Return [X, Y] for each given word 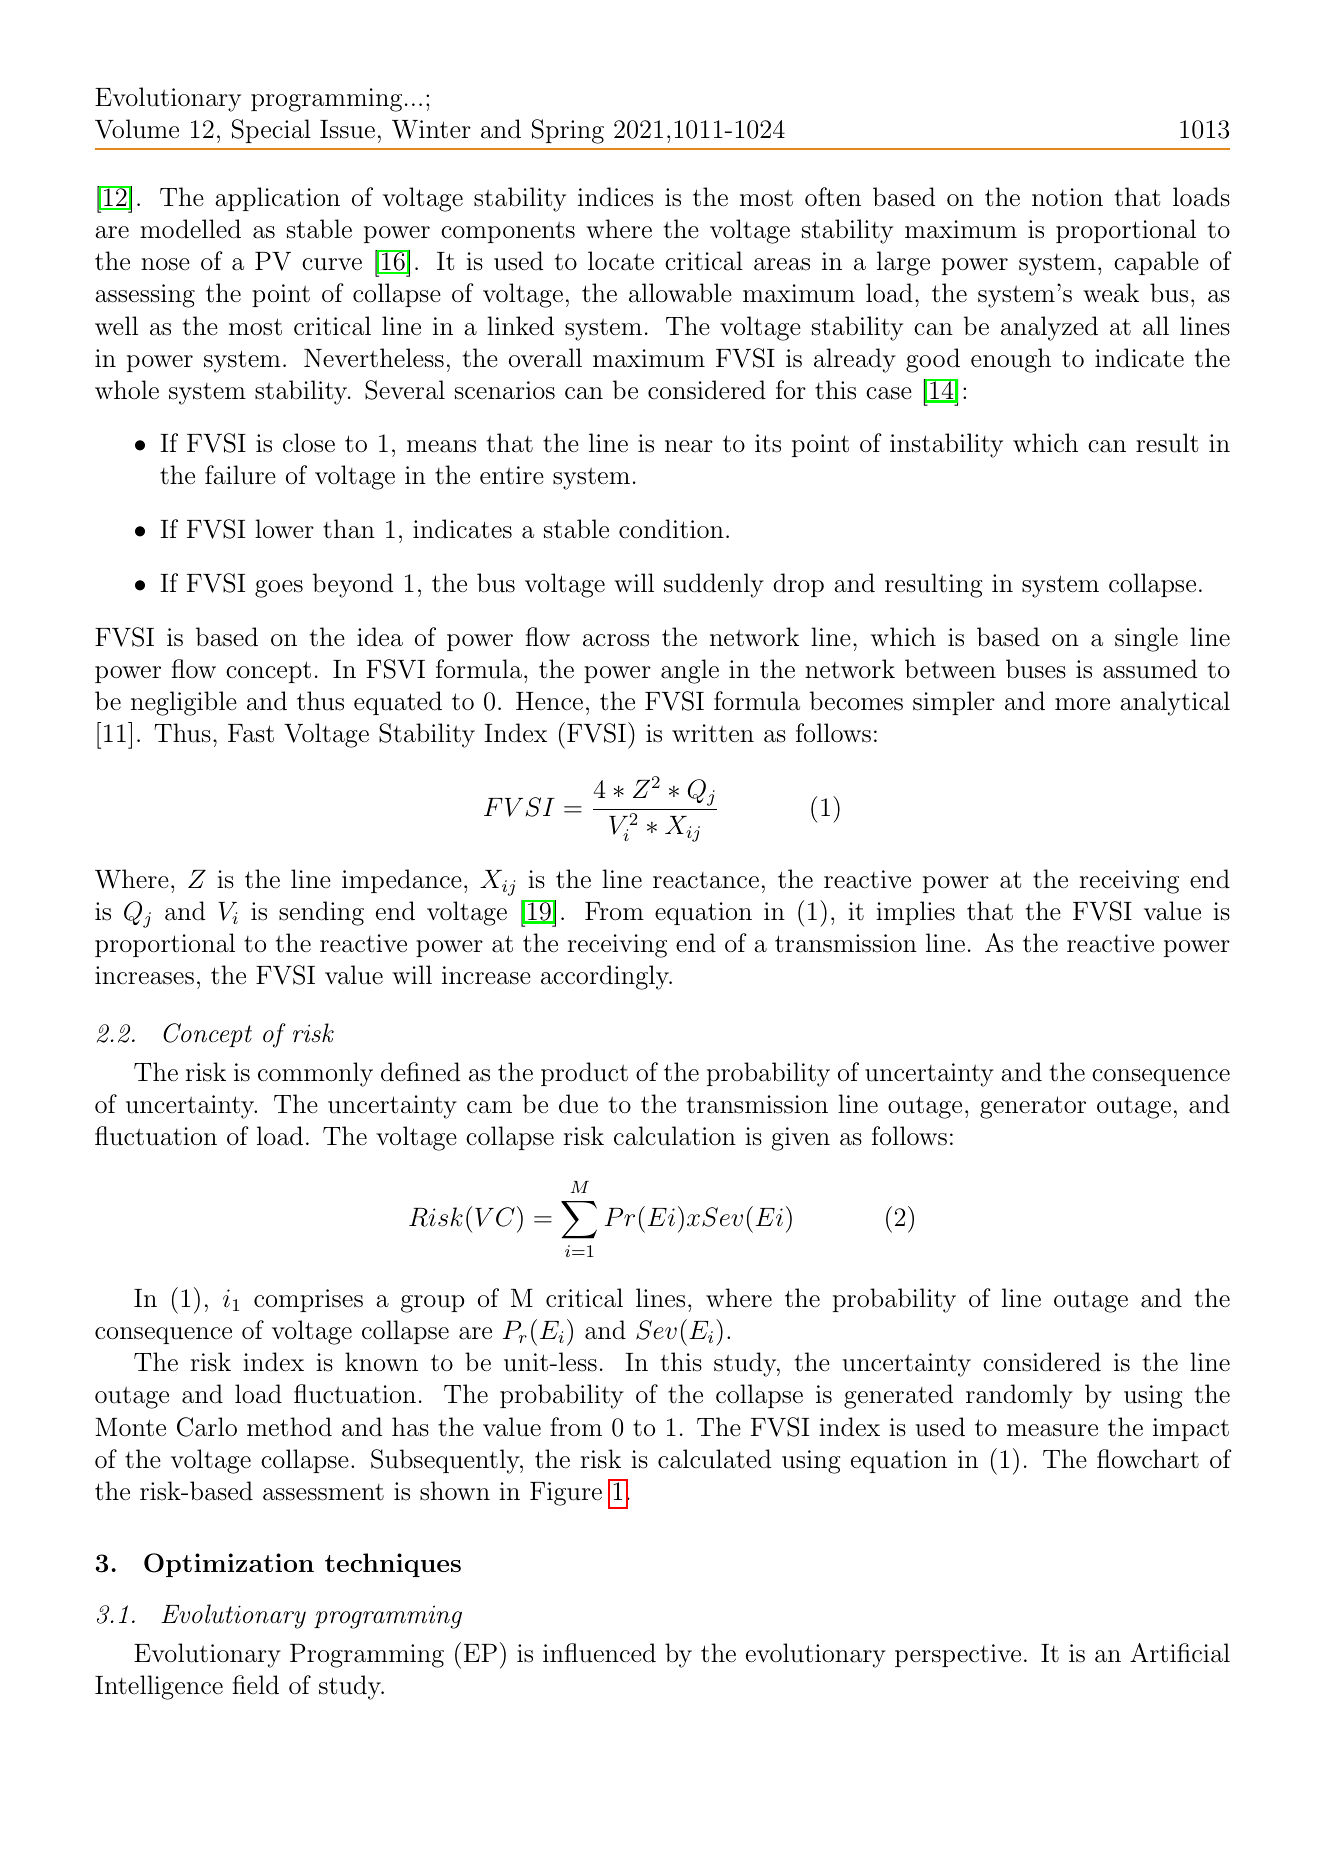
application [277, 199]
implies [915, 913]
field [255, 1685]
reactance [706, 880]
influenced [599, 1653]
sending [321, 913]
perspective [958, 1655]
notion [1067, 197]
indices [615, 197]
